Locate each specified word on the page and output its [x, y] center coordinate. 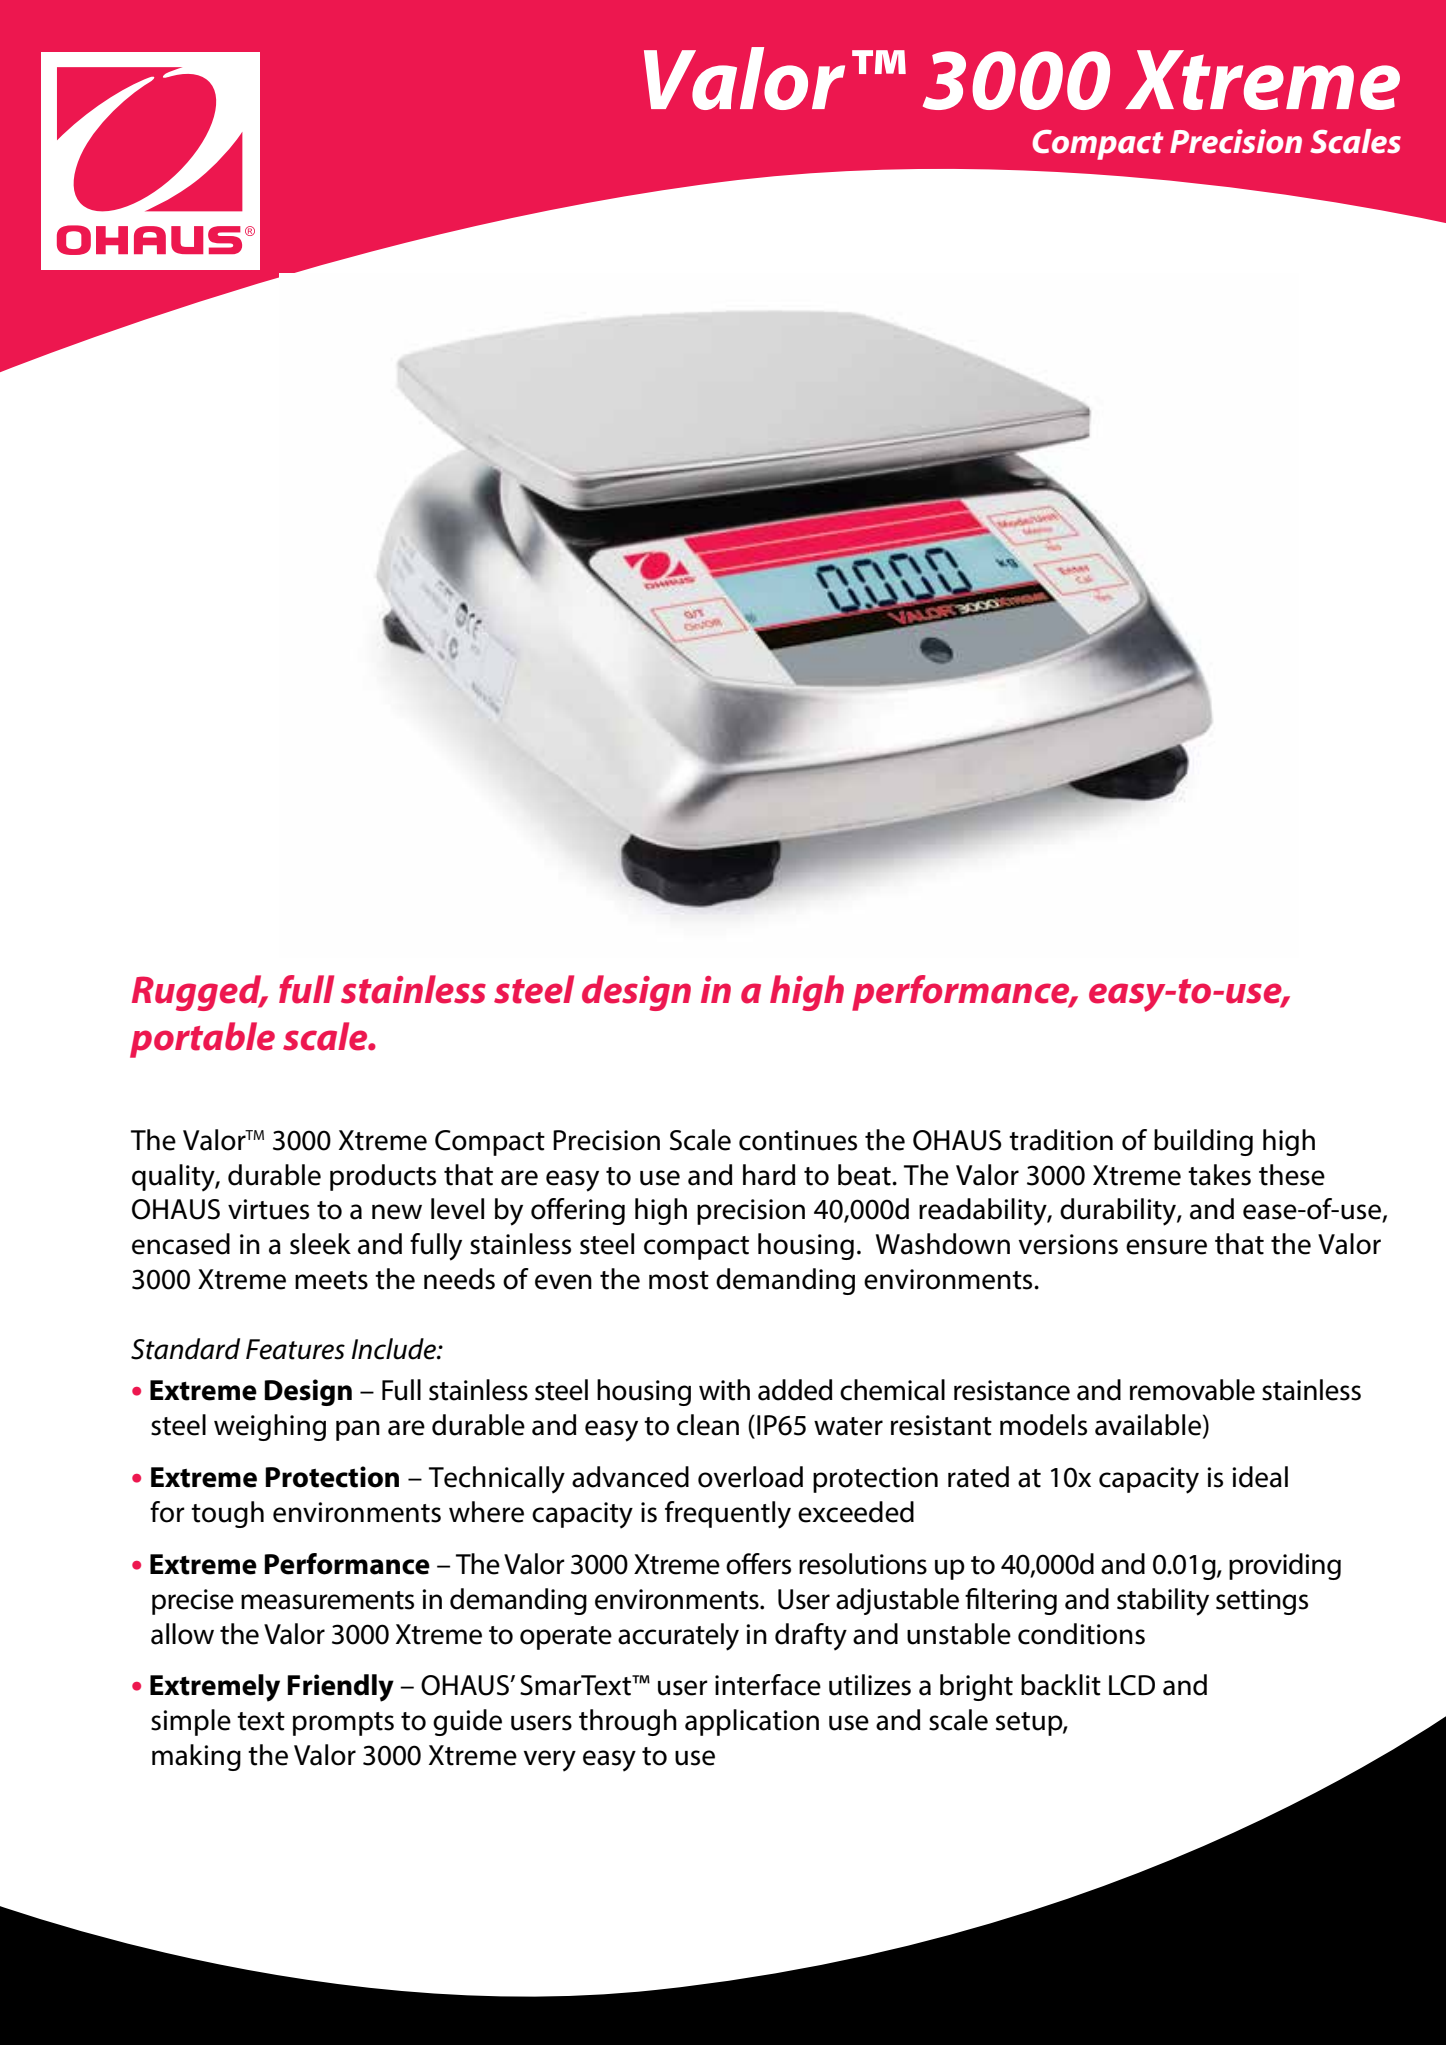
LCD [1132, 1685]
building [1203, 1142]
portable [202, 1040]
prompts [343, 1724]
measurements [327, 1600]
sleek [320, 1244]
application [752, 1722]
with [724, 1390]
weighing [270, 1427]
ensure [1166, 1247]
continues [798, 1140]
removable [1192, 1390]
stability [1163, 1602]
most [679, 1280]
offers [758, 1564]
